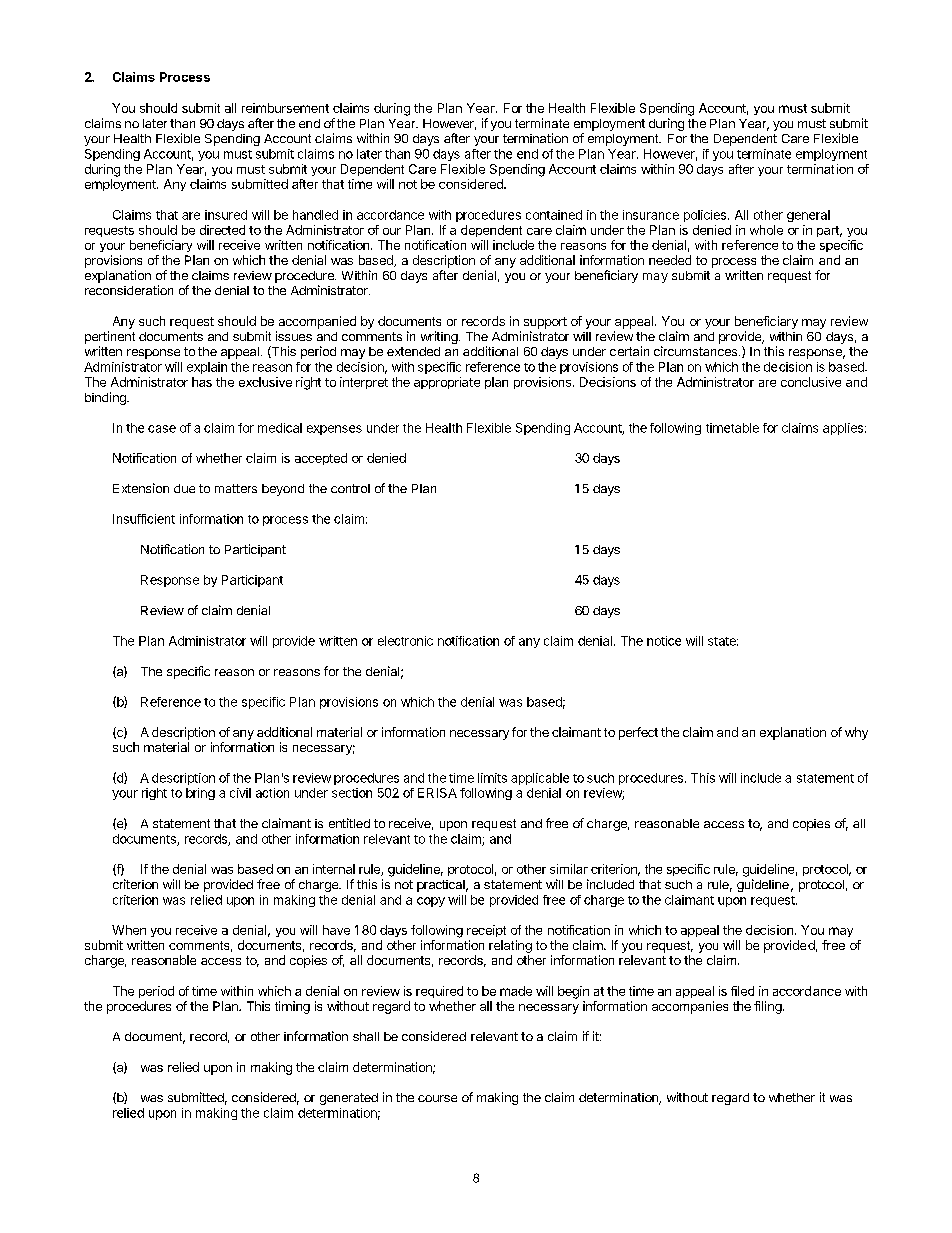 This screenshot has width=952, height=1233. What do you see at coordinates (808, 216) in the screenshot?
I see `general` at bounding box center [808, 216].
